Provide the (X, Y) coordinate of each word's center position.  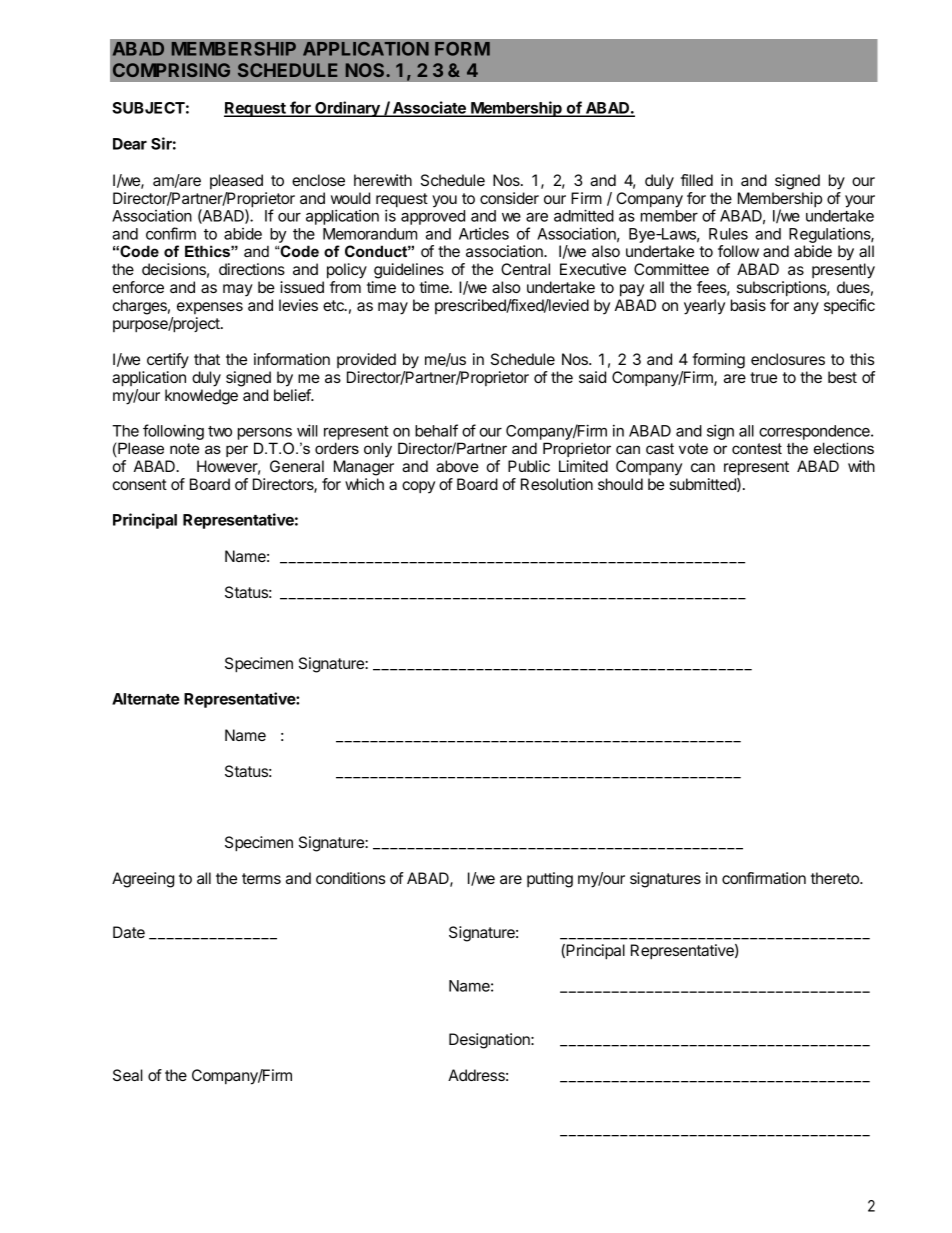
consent (140, 484)
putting (550, 880)
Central (525, 269)
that (207, 359)
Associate (429, 109)
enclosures (788, 359)
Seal (128, 1075)
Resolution (557, 484)
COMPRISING (171, 70)
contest (757, 448)
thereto (836, 878)
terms (261, 878)
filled (697, 180)
